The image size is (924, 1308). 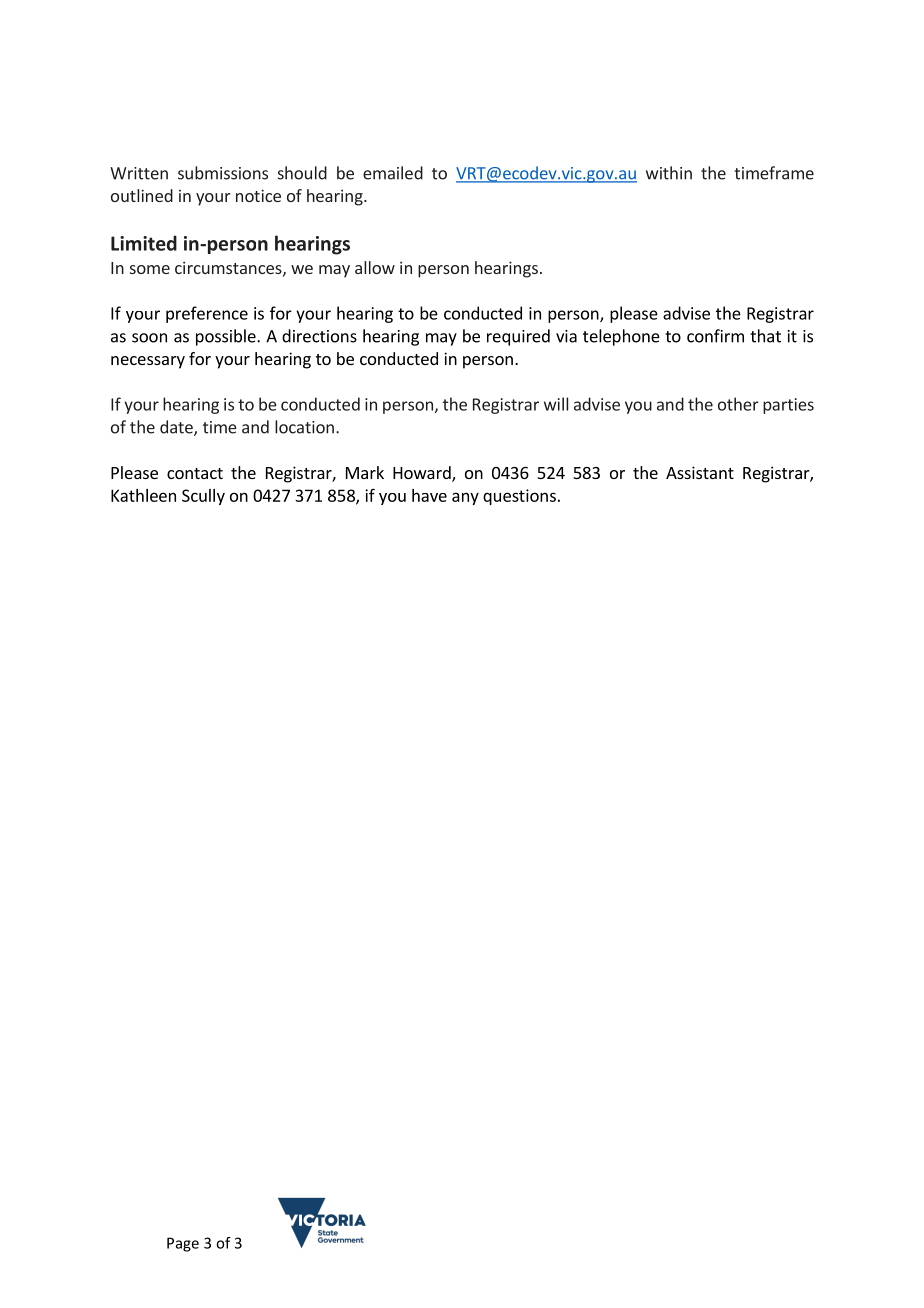 I want to click on emailed, so click(x=393, y=173).
